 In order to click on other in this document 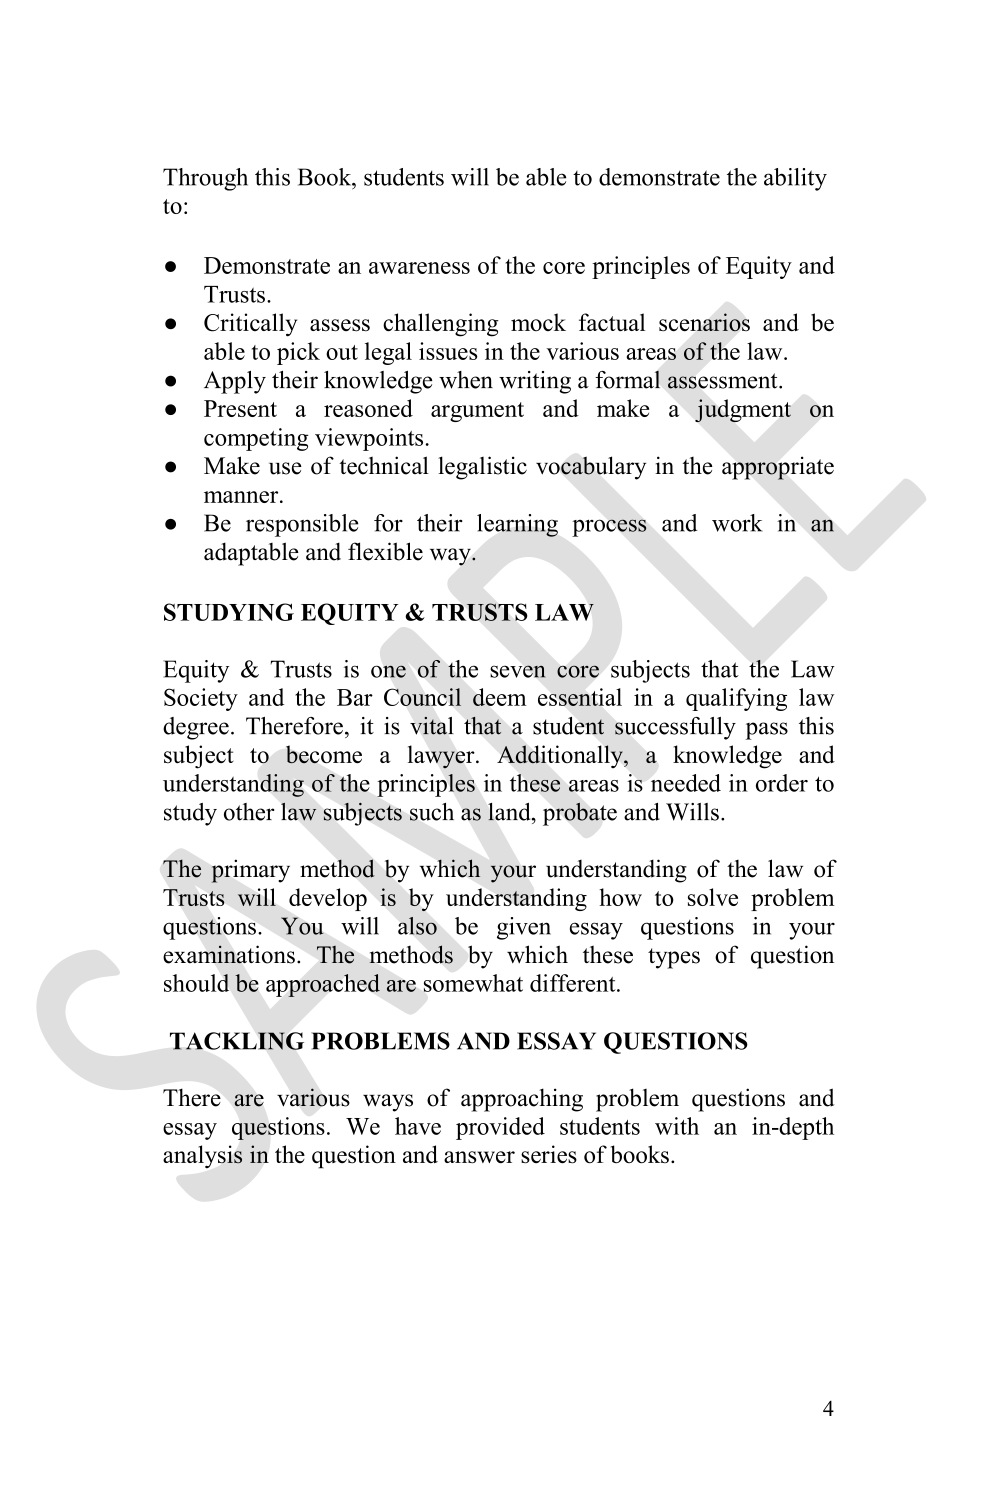, I will do `click(249, 812)`.
